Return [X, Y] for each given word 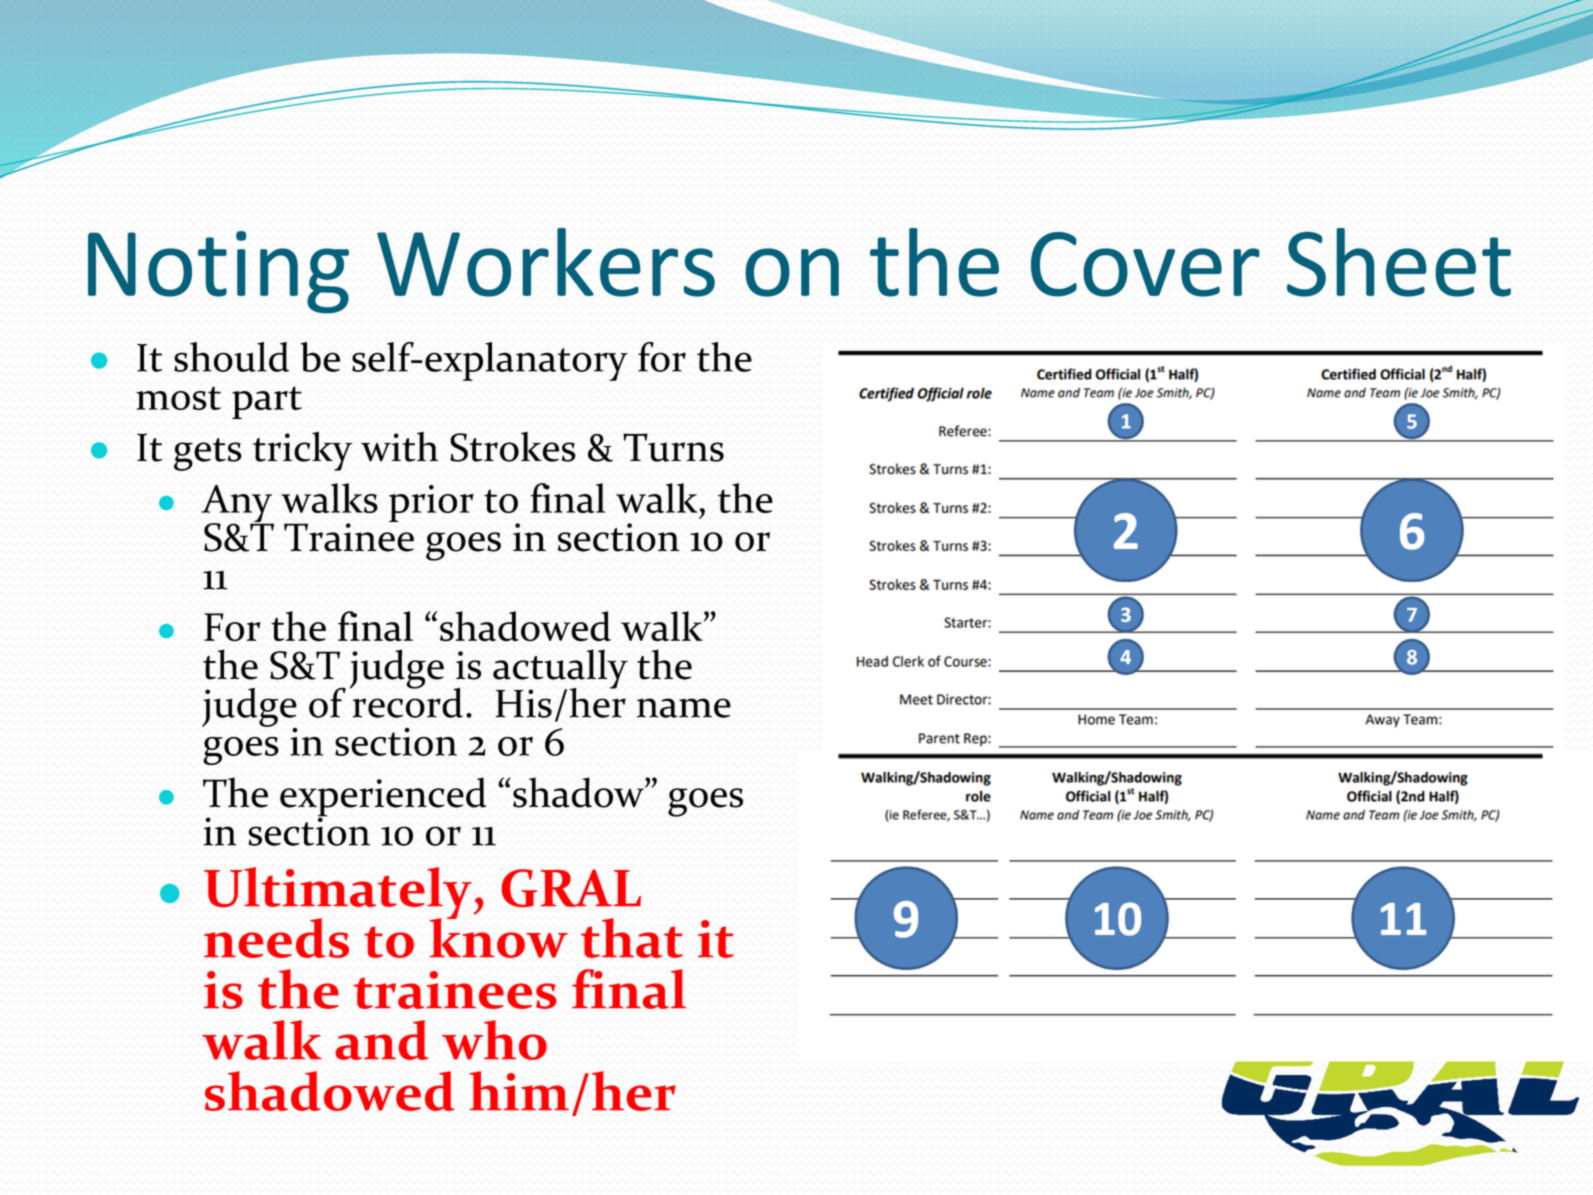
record [406, 701]
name [684, 708]
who [494, 1040]
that [632, 938]
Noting [218, 272]
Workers [546, 262]
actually [560, 670]
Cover [1145, 264]
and [382, 1040]
